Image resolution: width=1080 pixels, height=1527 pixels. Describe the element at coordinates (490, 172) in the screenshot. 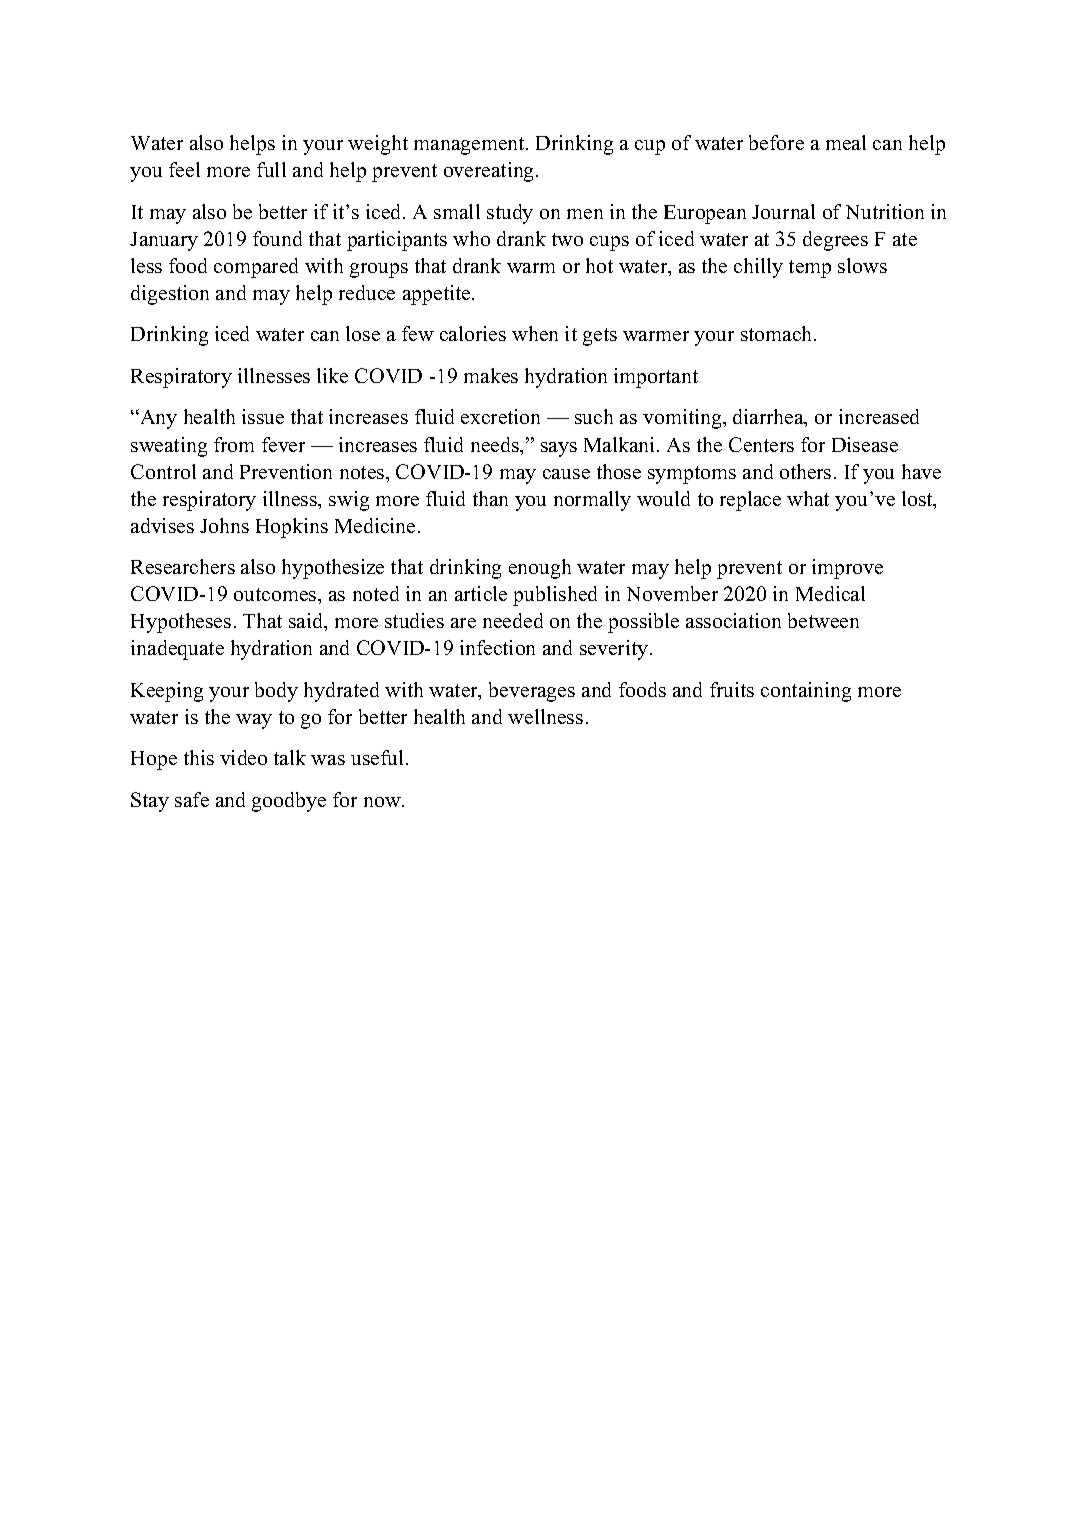

I see `overeating` at that location.
